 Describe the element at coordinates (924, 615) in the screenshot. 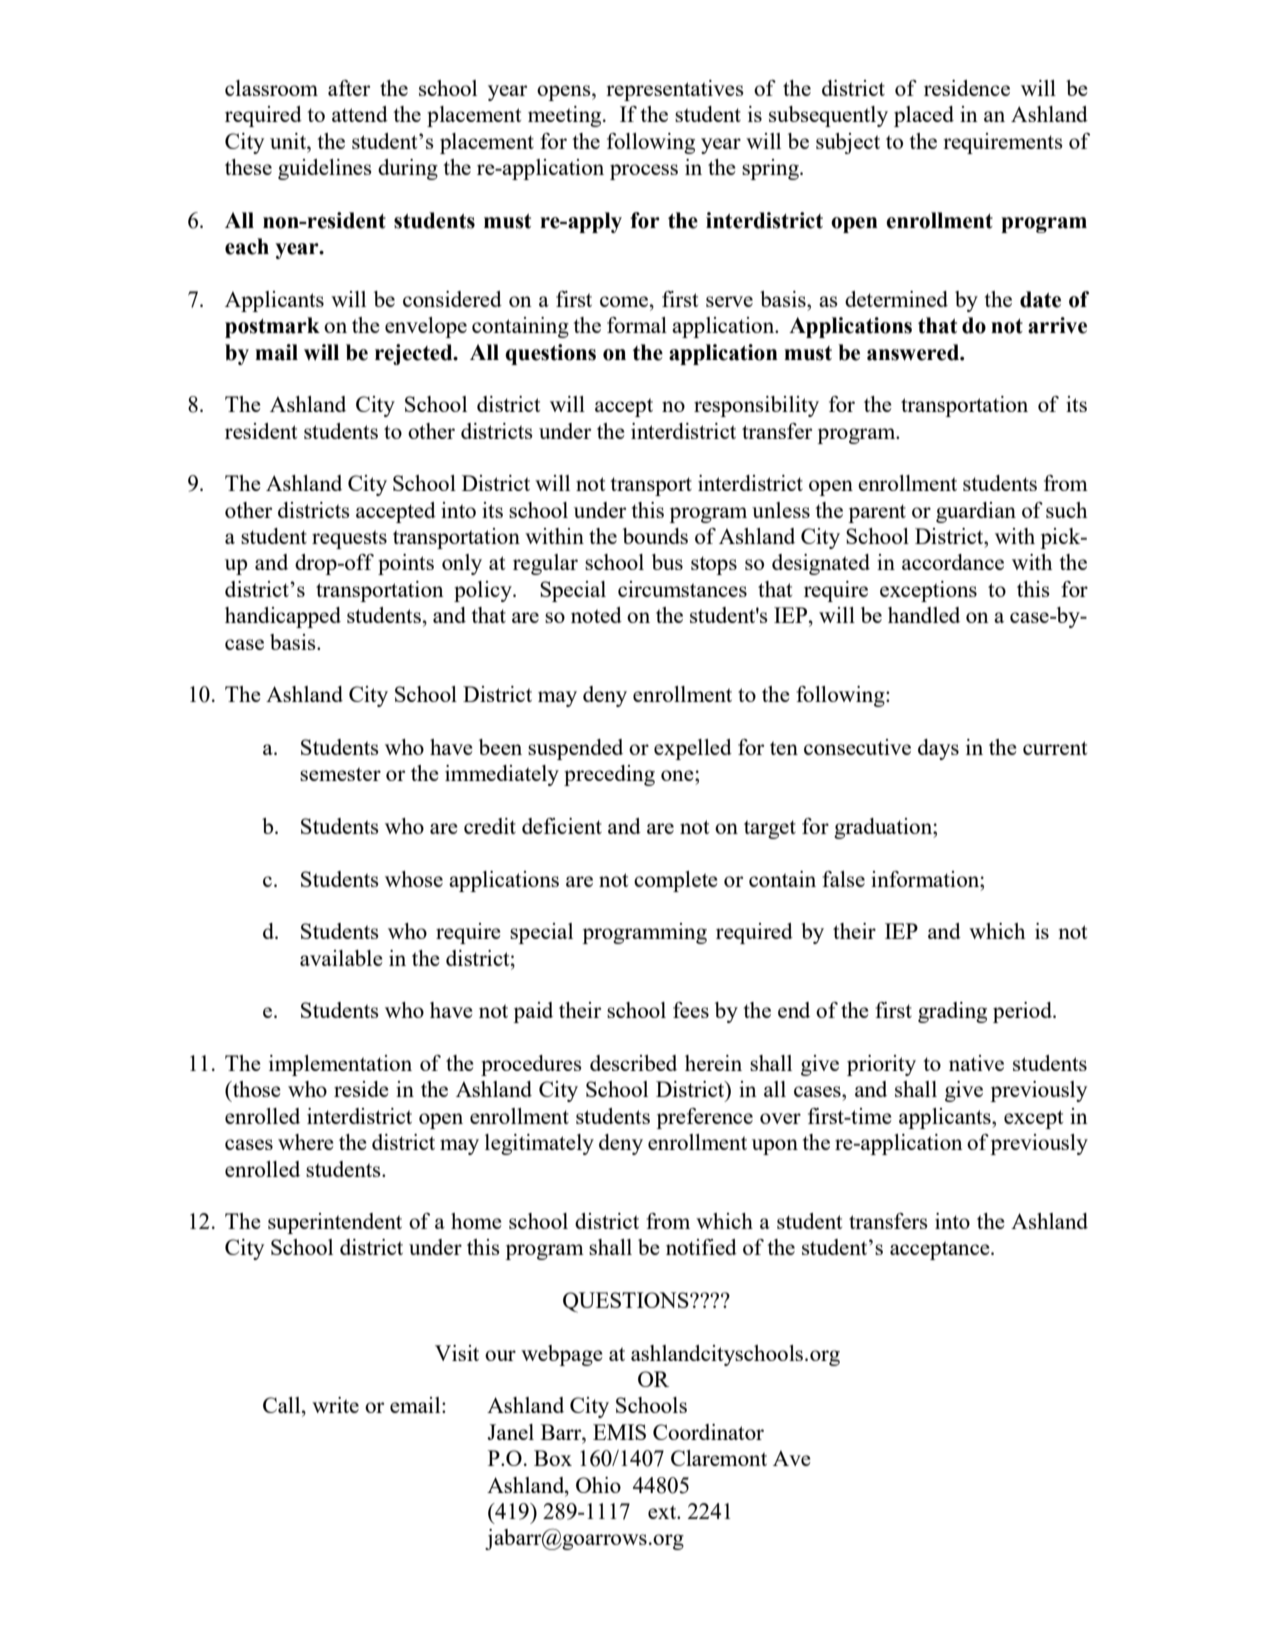

I see `handled` at that location.
